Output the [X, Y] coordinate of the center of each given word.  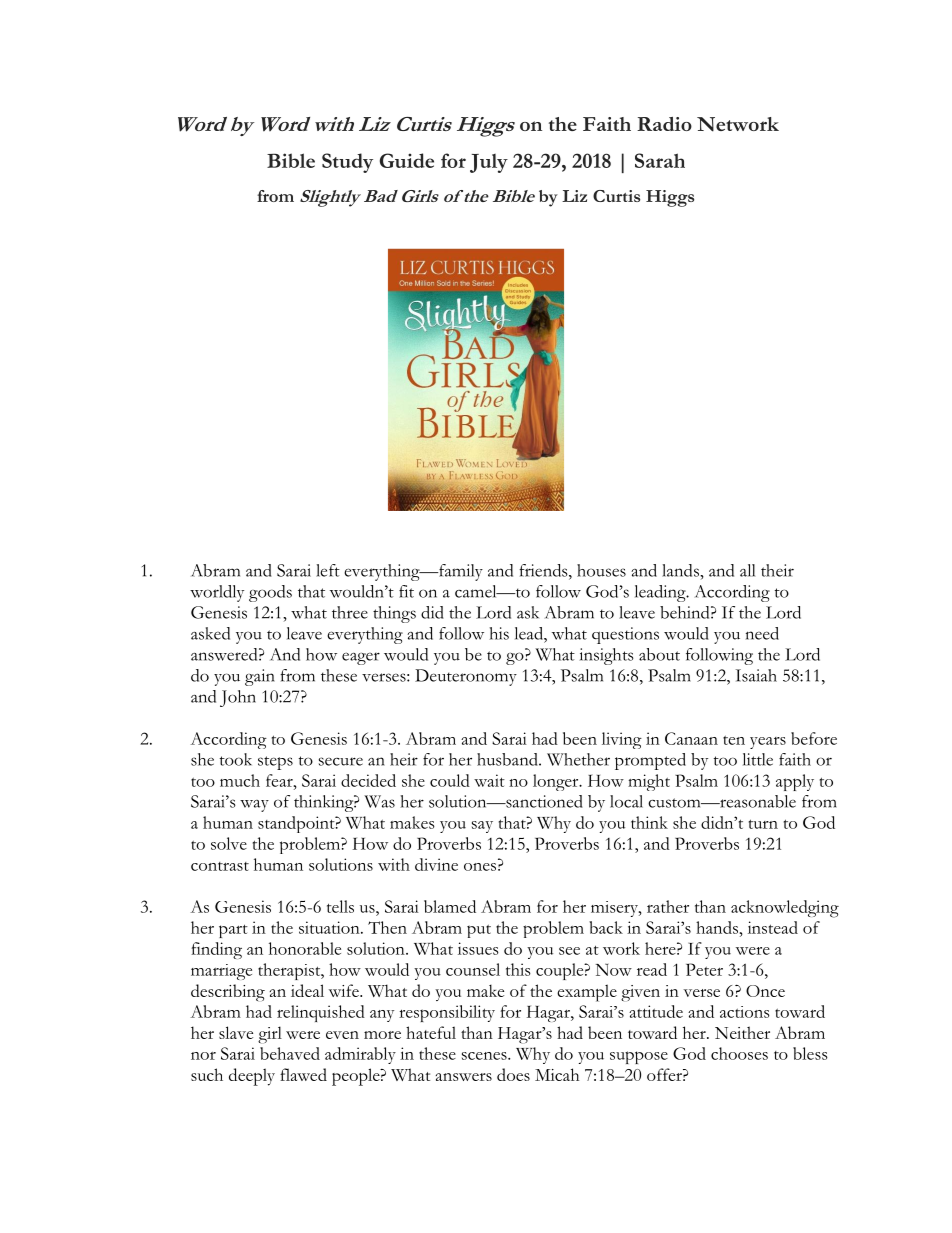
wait [489, 780]
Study [347, 163]
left [328, 570]
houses [601, 570]
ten [734, 740]
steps [275, 763]
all [747, 570]
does [513, 1074]
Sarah [660, 160]
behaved [290, 1053]
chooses [739, 1053]
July [489, 163]
